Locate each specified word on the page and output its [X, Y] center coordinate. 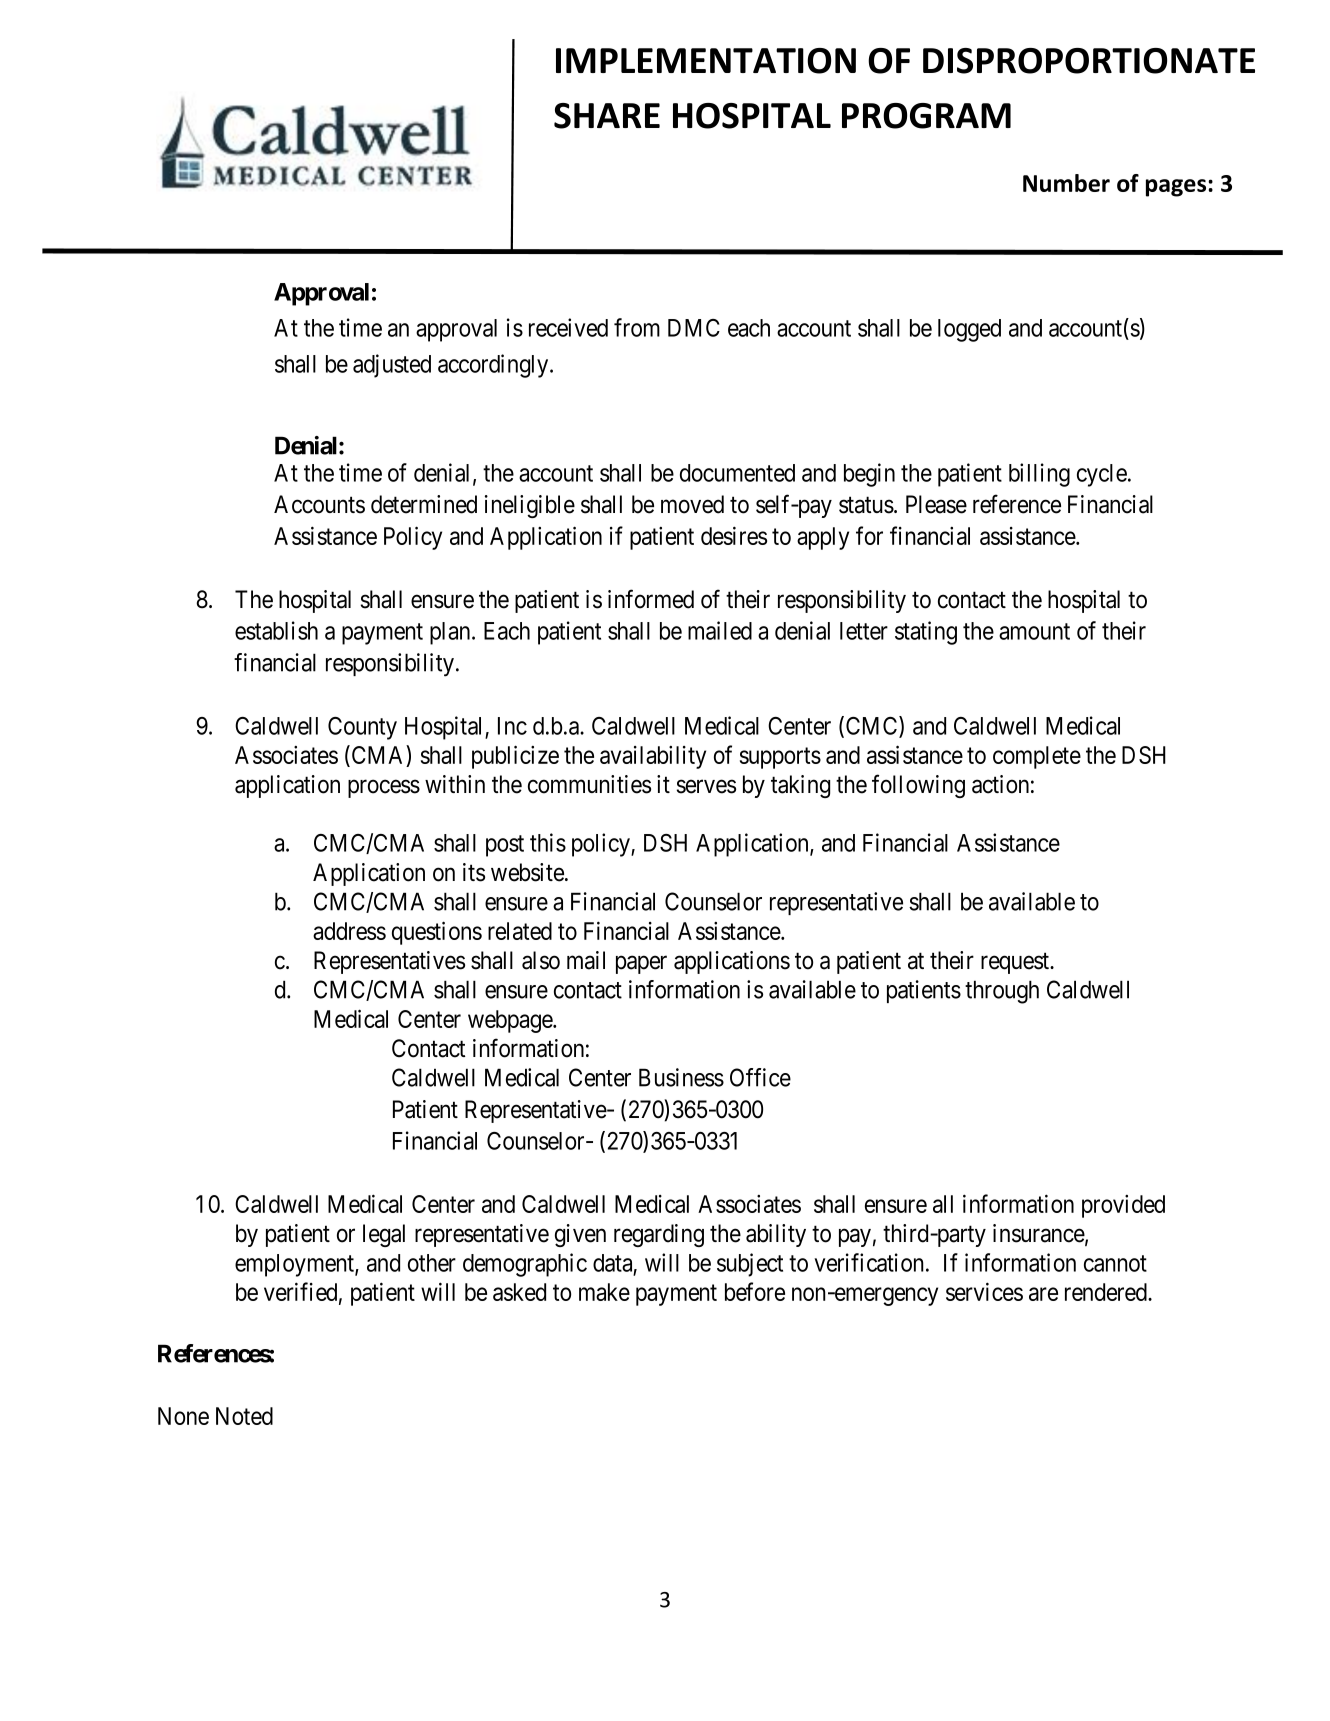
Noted [244, 1416]
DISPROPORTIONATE [1089, 61]
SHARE [607, 116]
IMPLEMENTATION [706, 61]
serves [706, 787]
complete [1037, 757]
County [362, 728]
